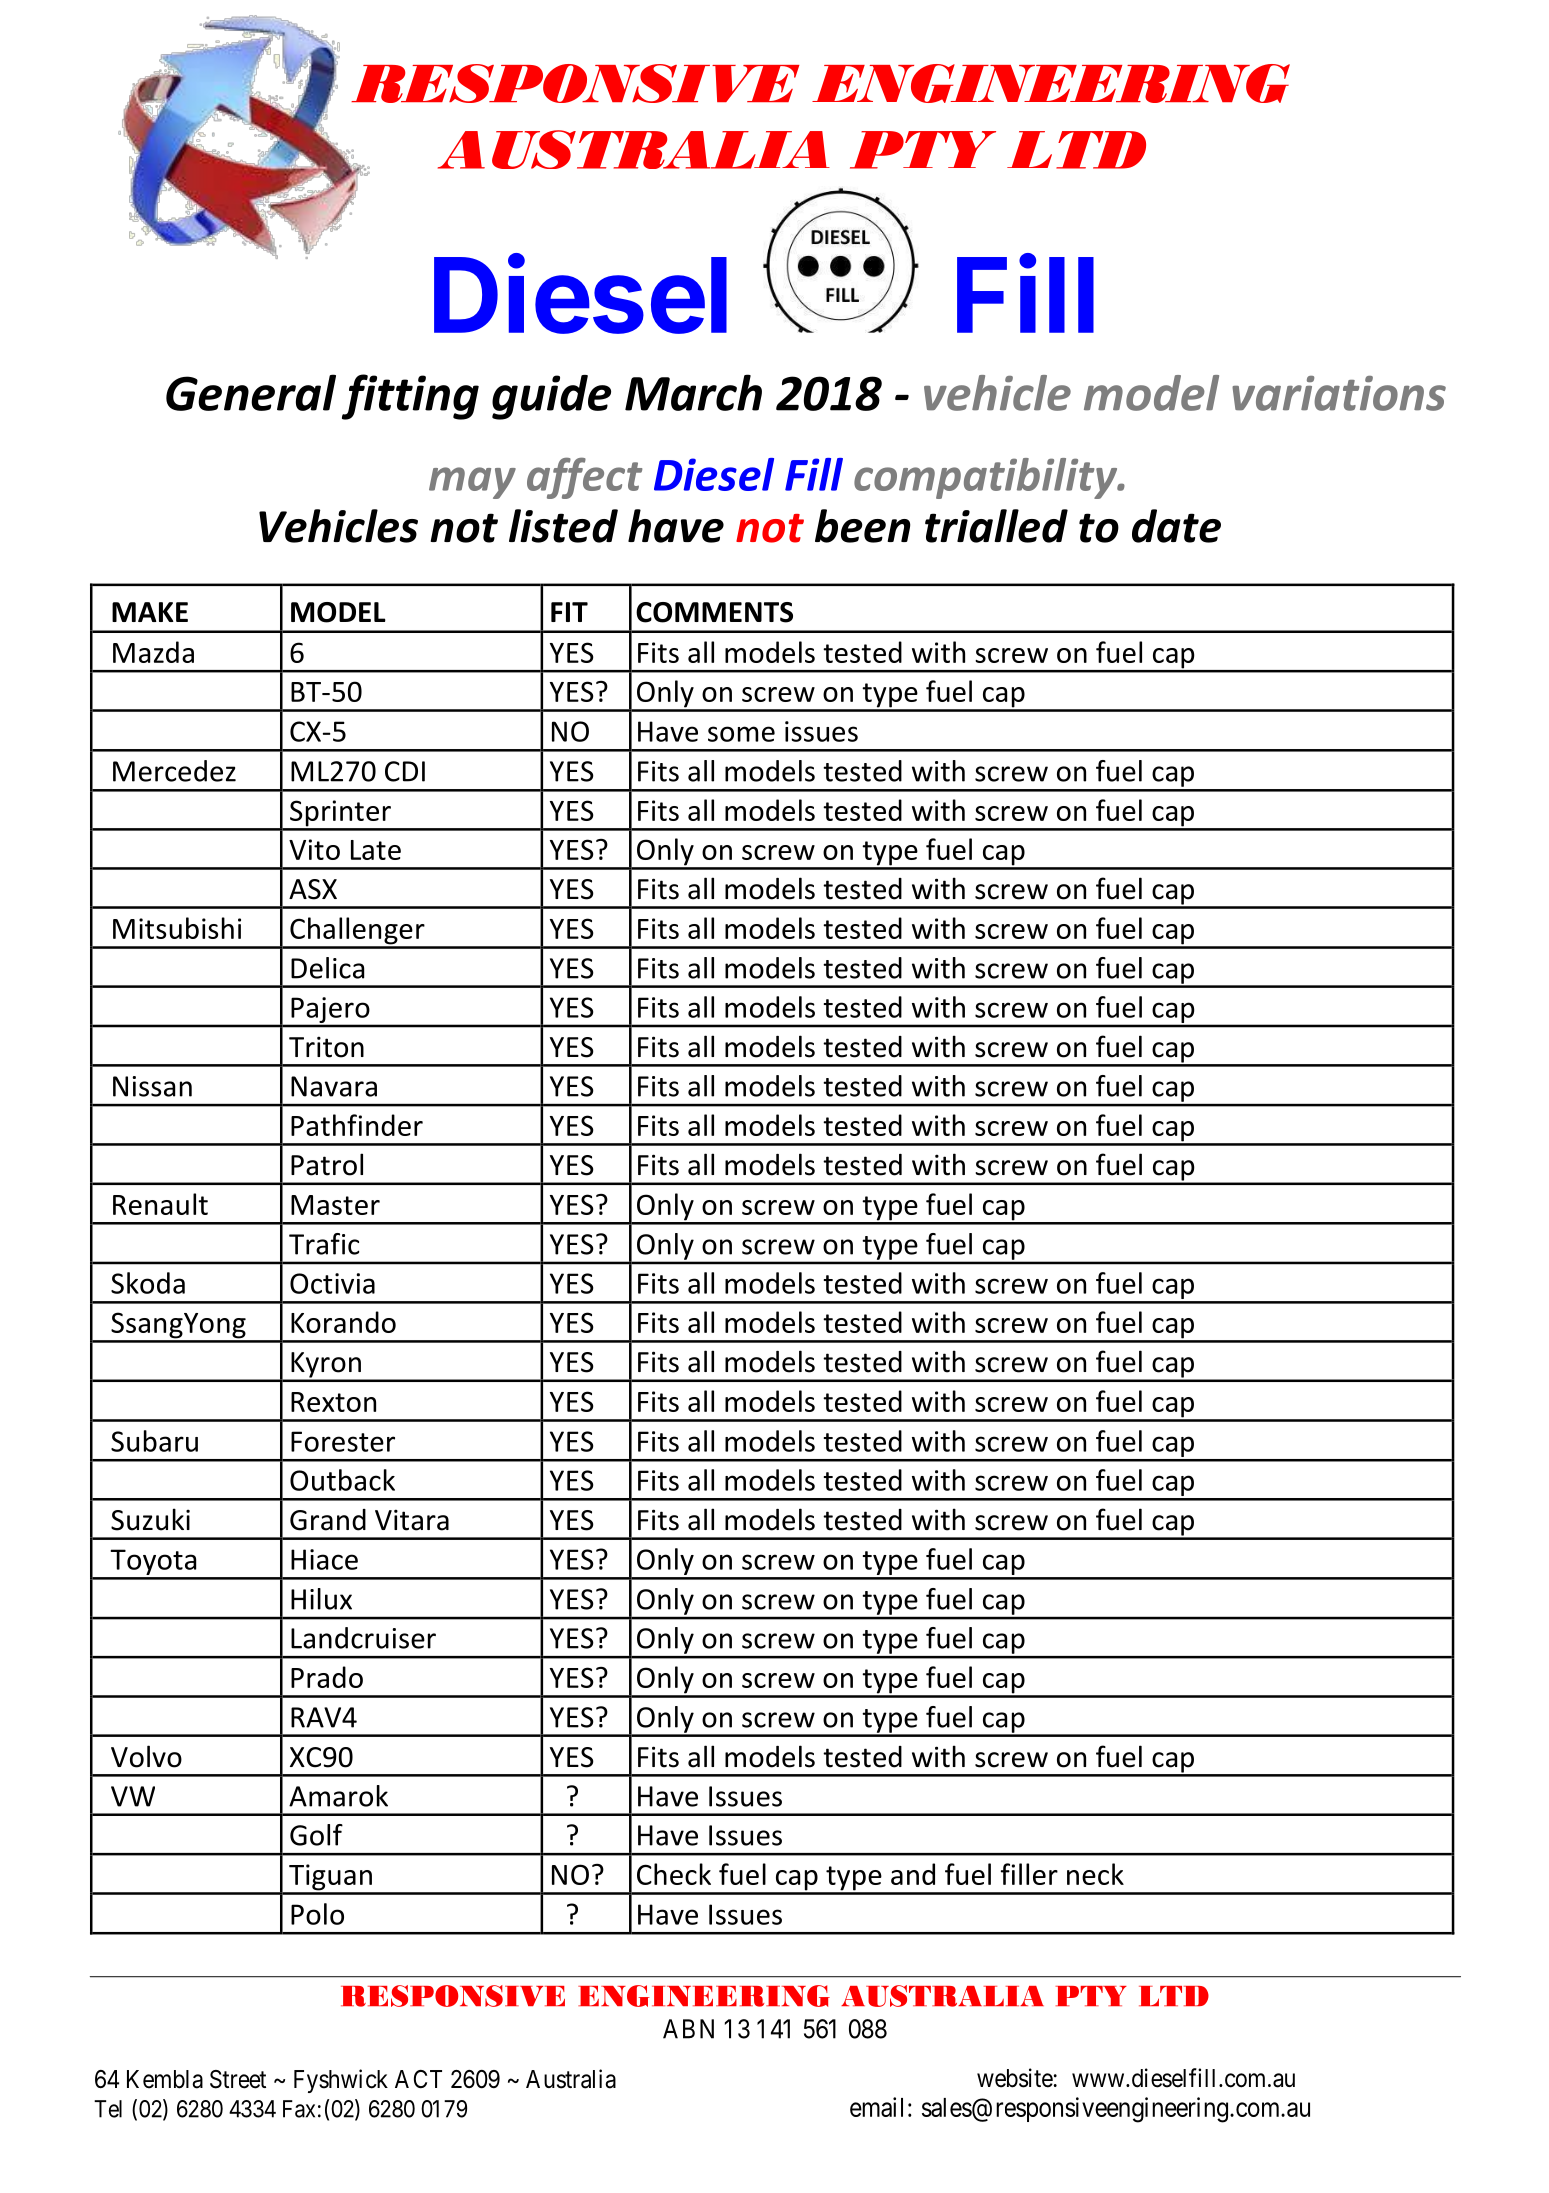  Describe the element at coordinates (335, 1205) in the screenshot. I see `Master` at that location.
